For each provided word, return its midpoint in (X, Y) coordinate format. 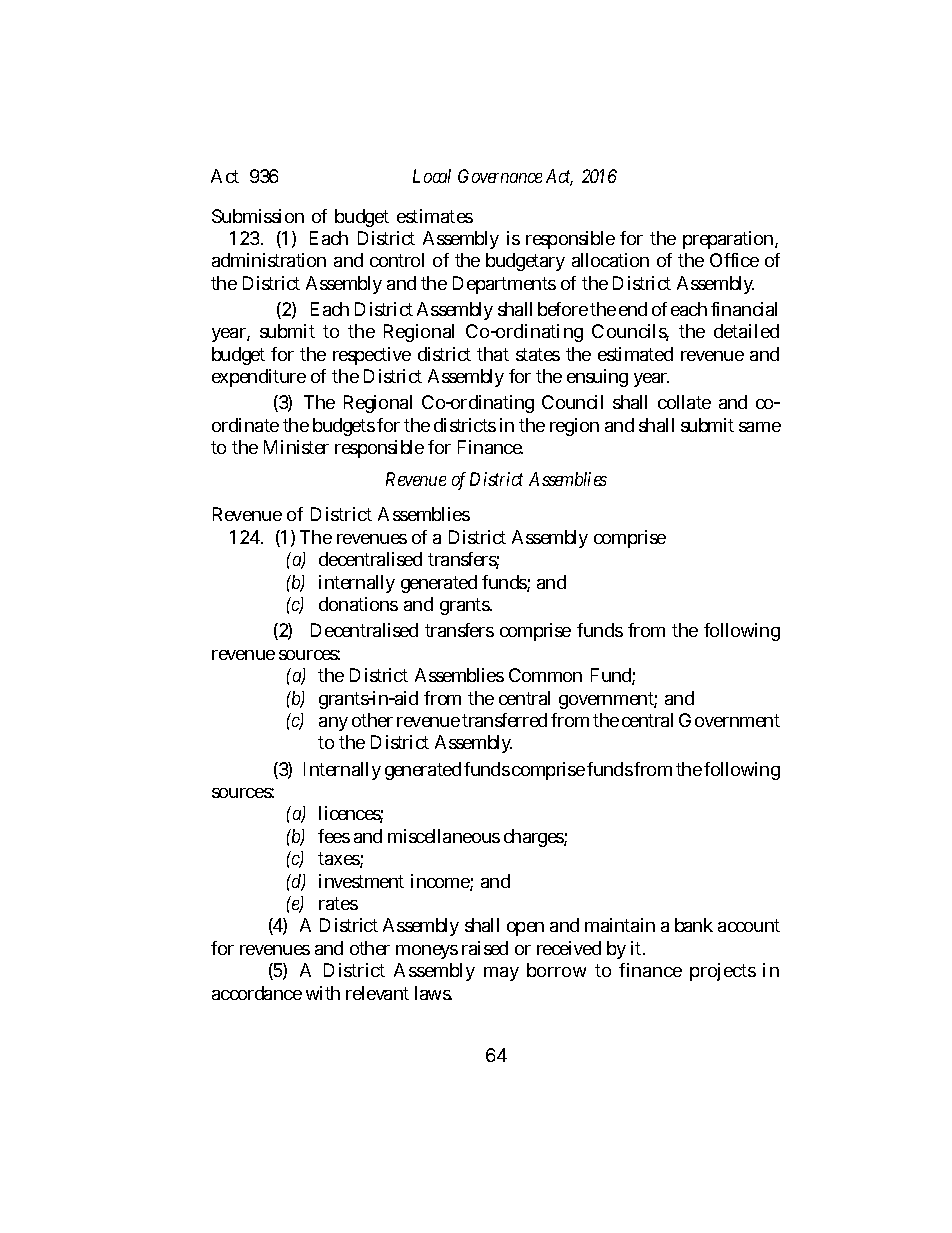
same (760, 427)
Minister (296, 447)
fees (334, 836)
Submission (258, 216)
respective (372, 356)
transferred (504, 720)
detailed (746, 331)
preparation (729, 240)
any (333, 724)
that (493, 354)
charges (535, 838)
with (323, 993)
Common (545, 675)
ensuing (597, 378)
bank (694, 925)
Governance (500, 176)
